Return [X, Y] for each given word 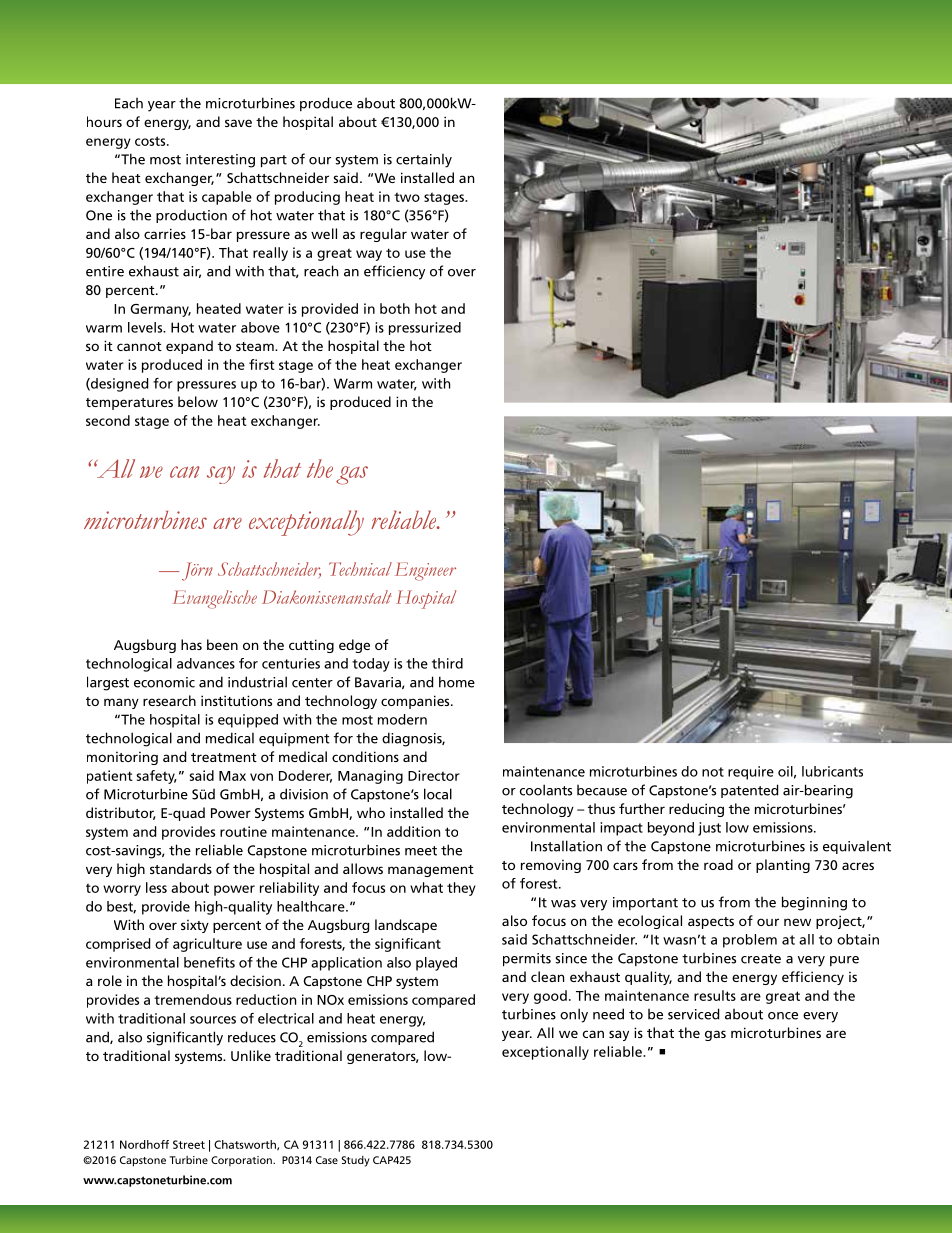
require [751, 773]
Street [189, 1144]
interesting [220, 161]
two [407, 197]
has [191, 644]
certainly [424, 161]
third [447, 663]
